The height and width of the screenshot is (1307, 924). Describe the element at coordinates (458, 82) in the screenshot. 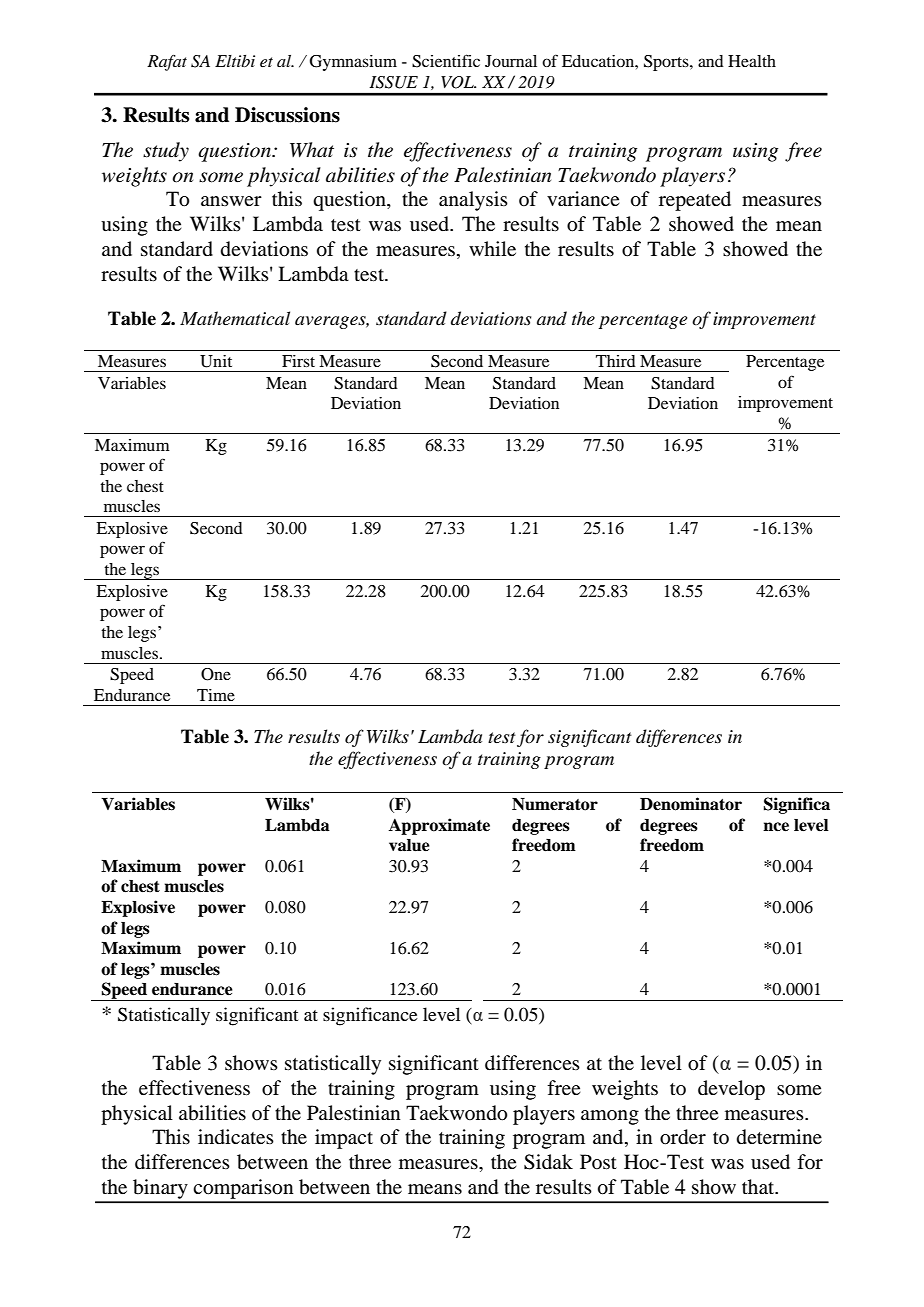

I see `VOL` at that location.
